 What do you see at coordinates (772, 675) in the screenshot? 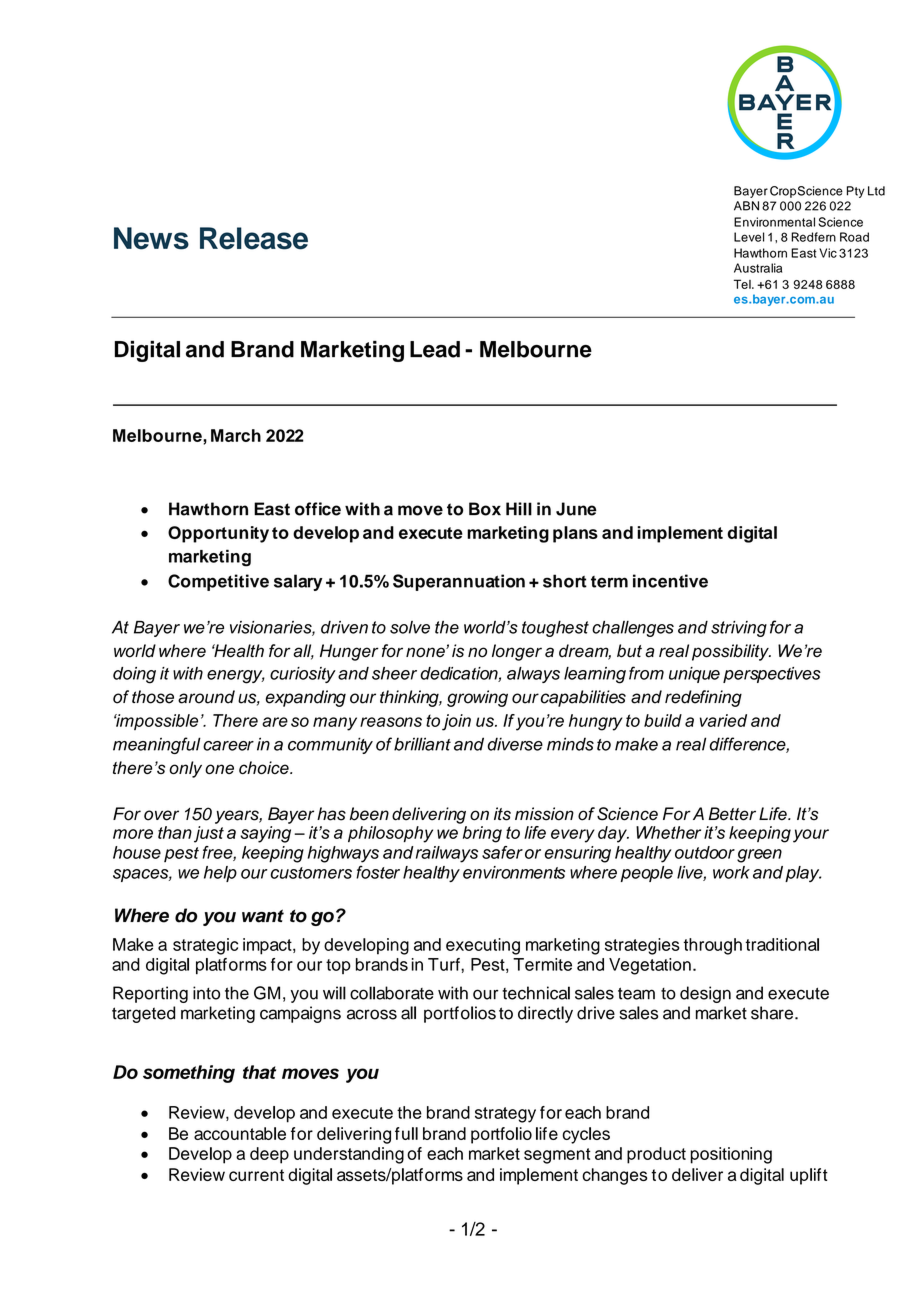
I see `perspectives` at bounding box center [772, 675].
